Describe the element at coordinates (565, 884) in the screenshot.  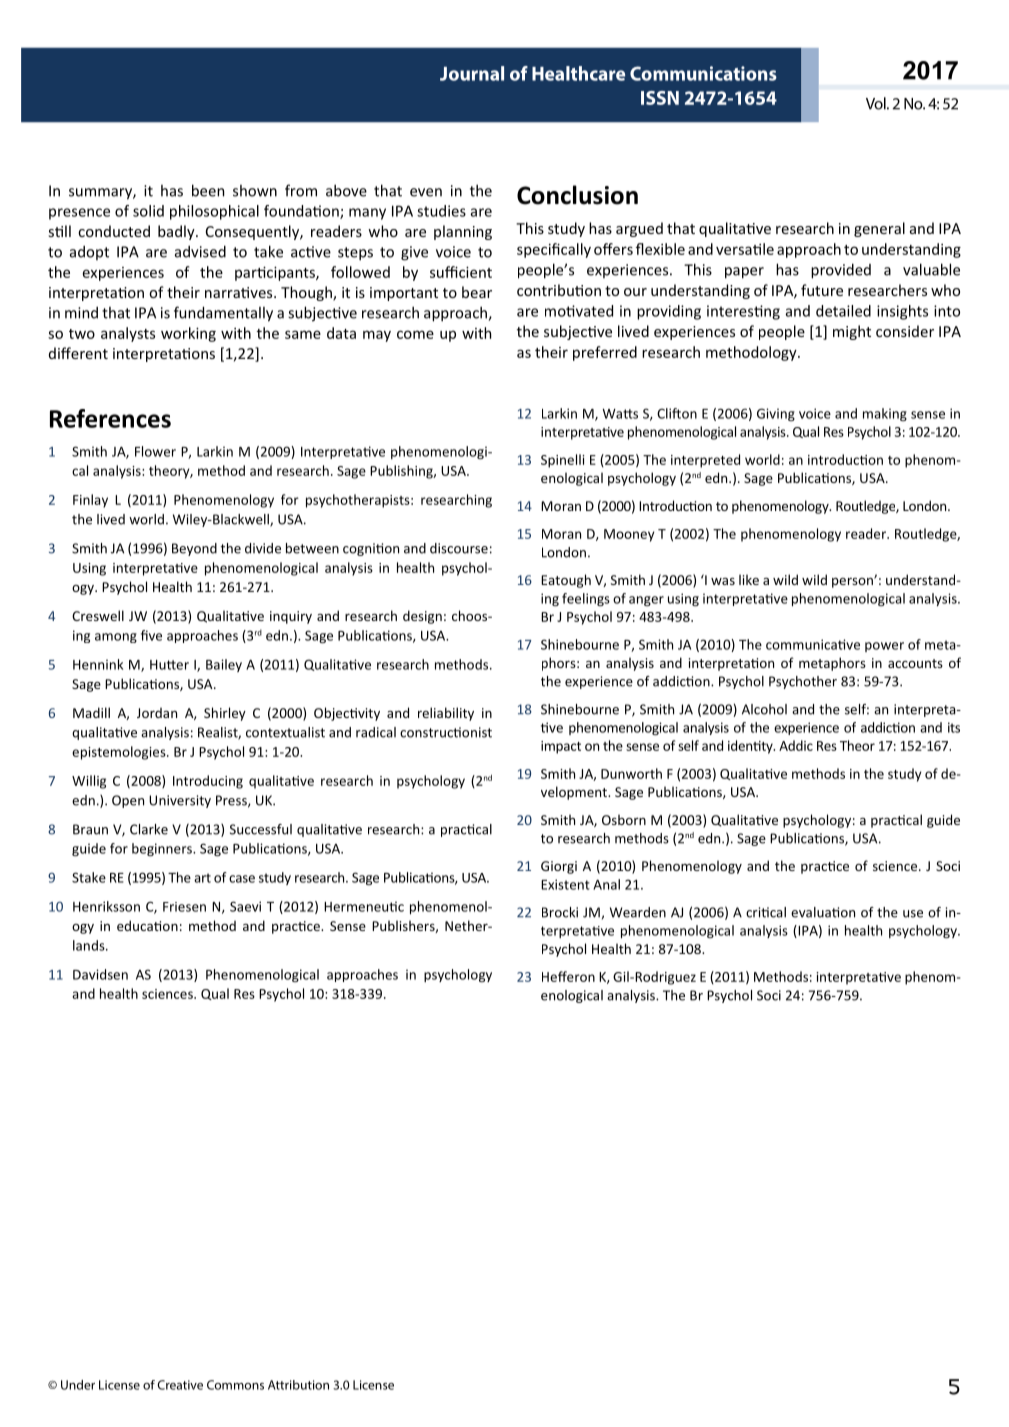
I see `Existent` at that location.
